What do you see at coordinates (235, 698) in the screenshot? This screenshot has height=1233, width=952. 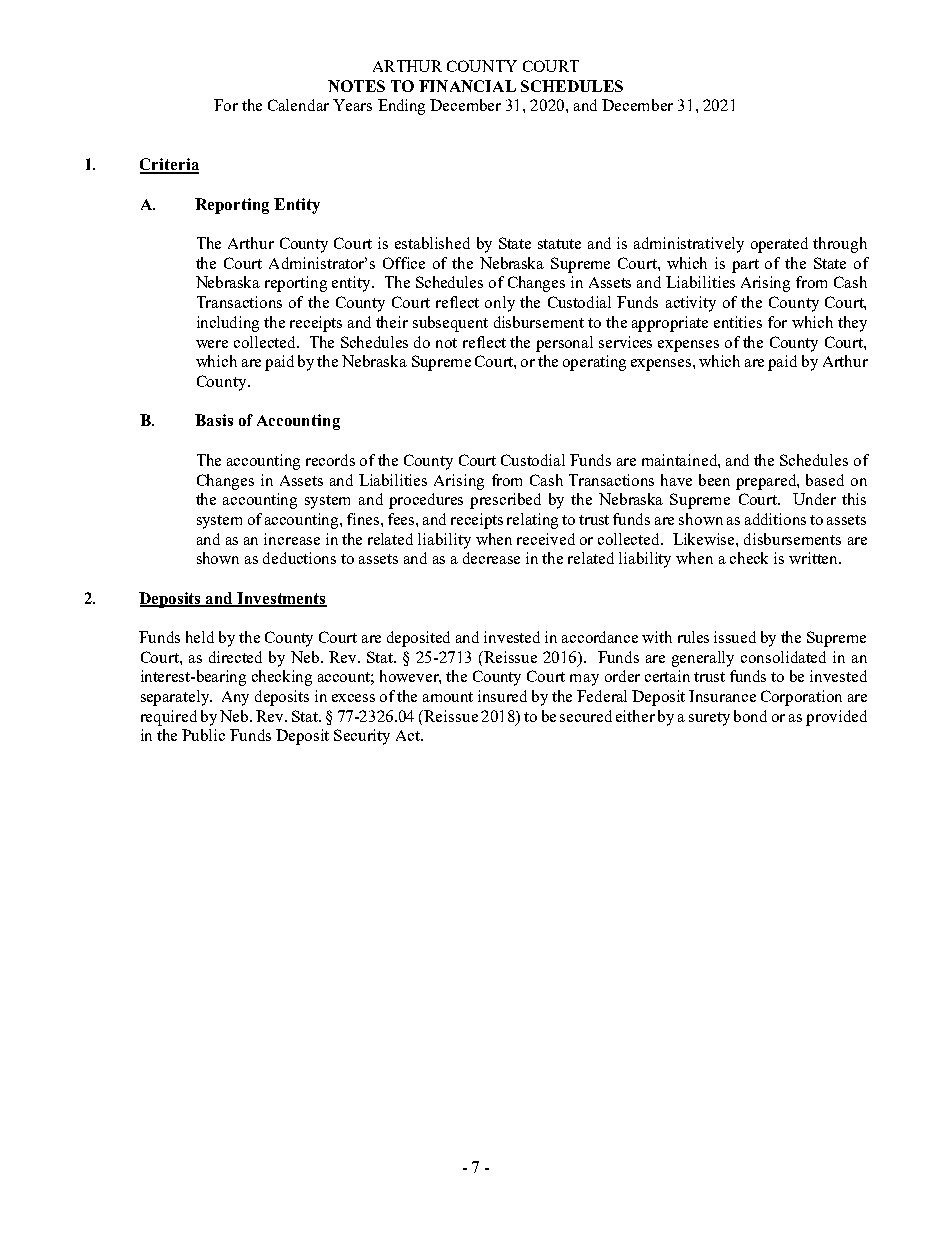 I see `Any` at bounding box center [235, 698].
